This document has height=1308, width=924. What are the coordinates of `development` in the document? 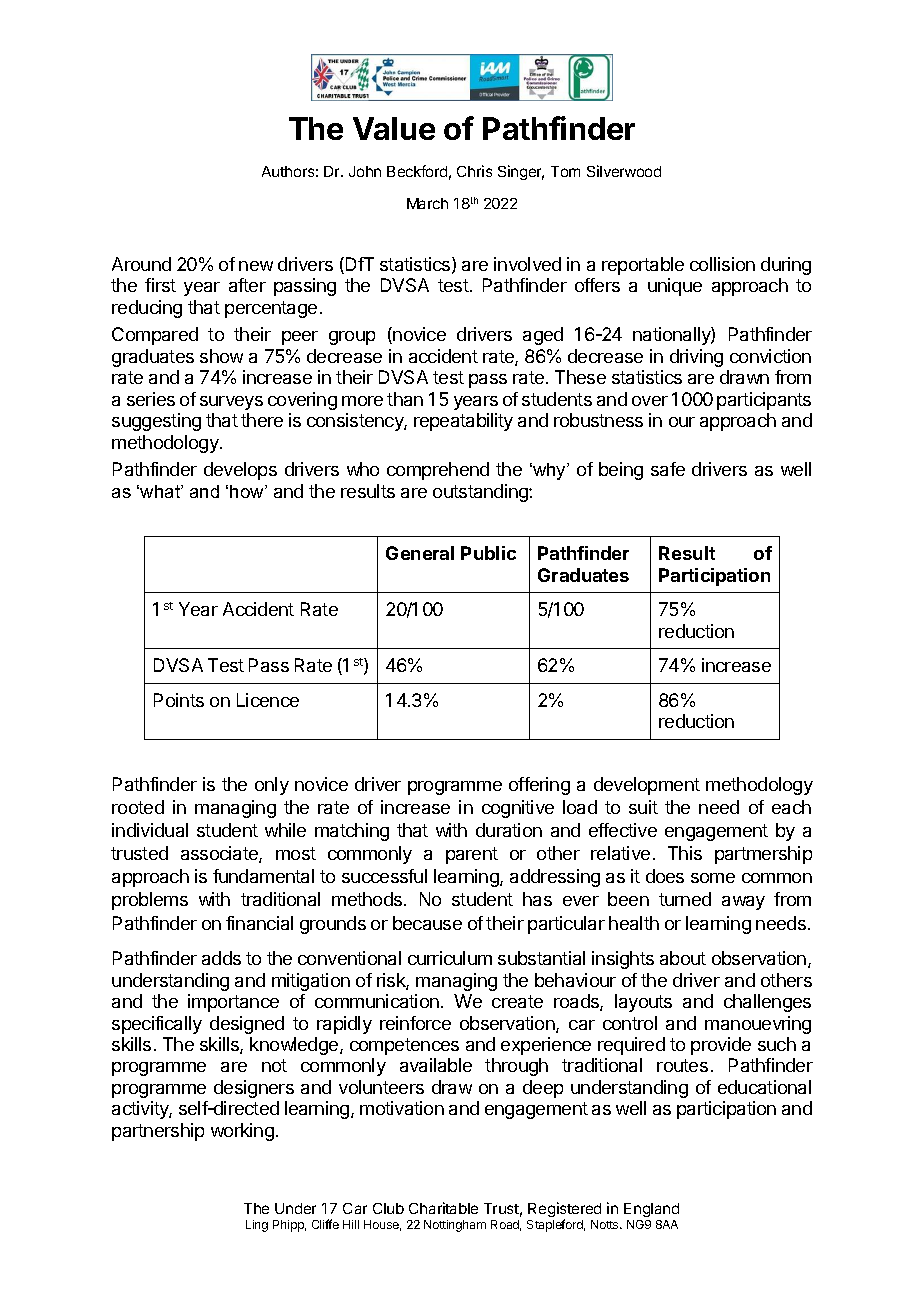 It's located at (647, 786).
